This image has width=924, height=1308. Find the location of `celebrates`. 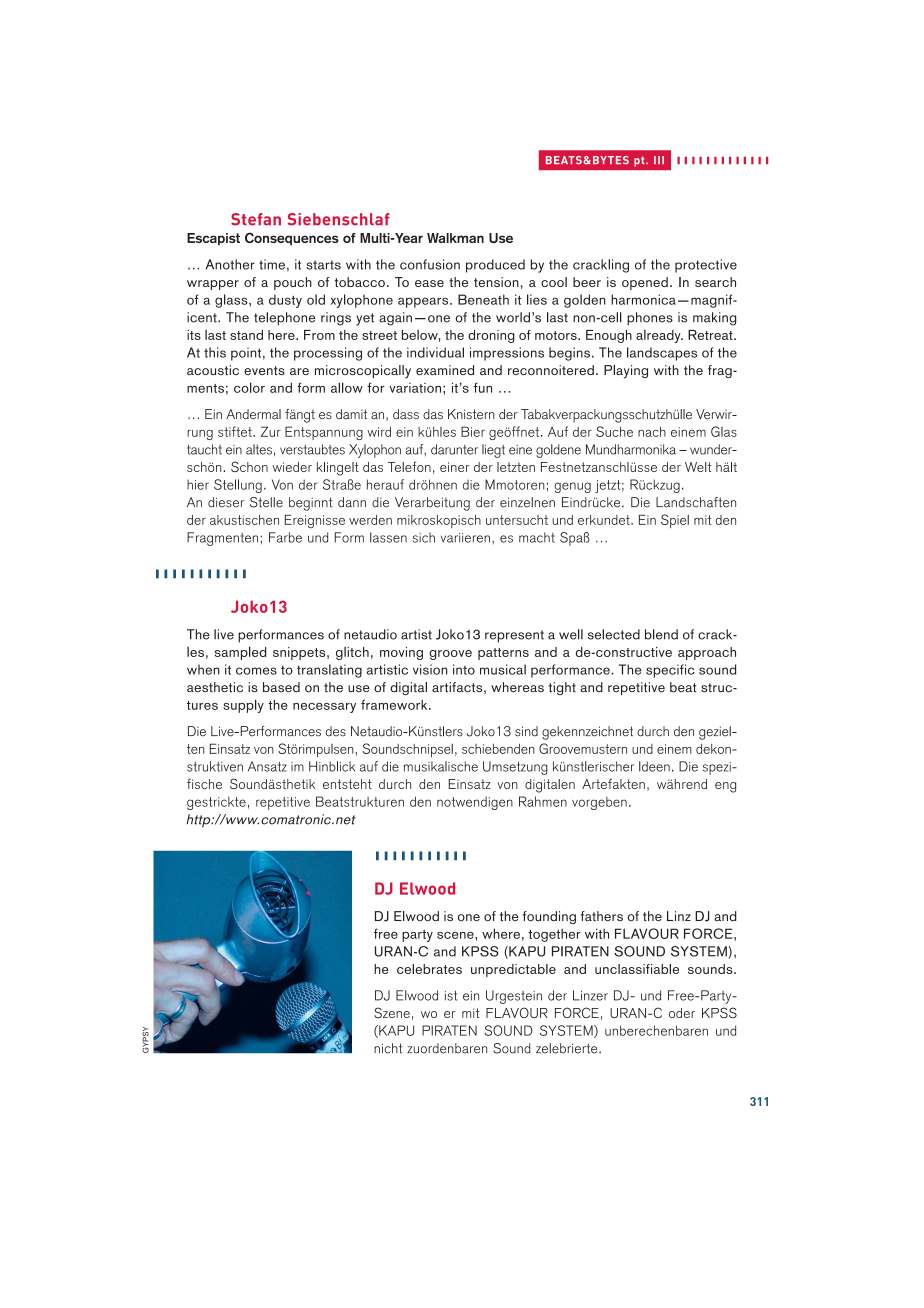

celebrates is located at coordinates (429, 969).
